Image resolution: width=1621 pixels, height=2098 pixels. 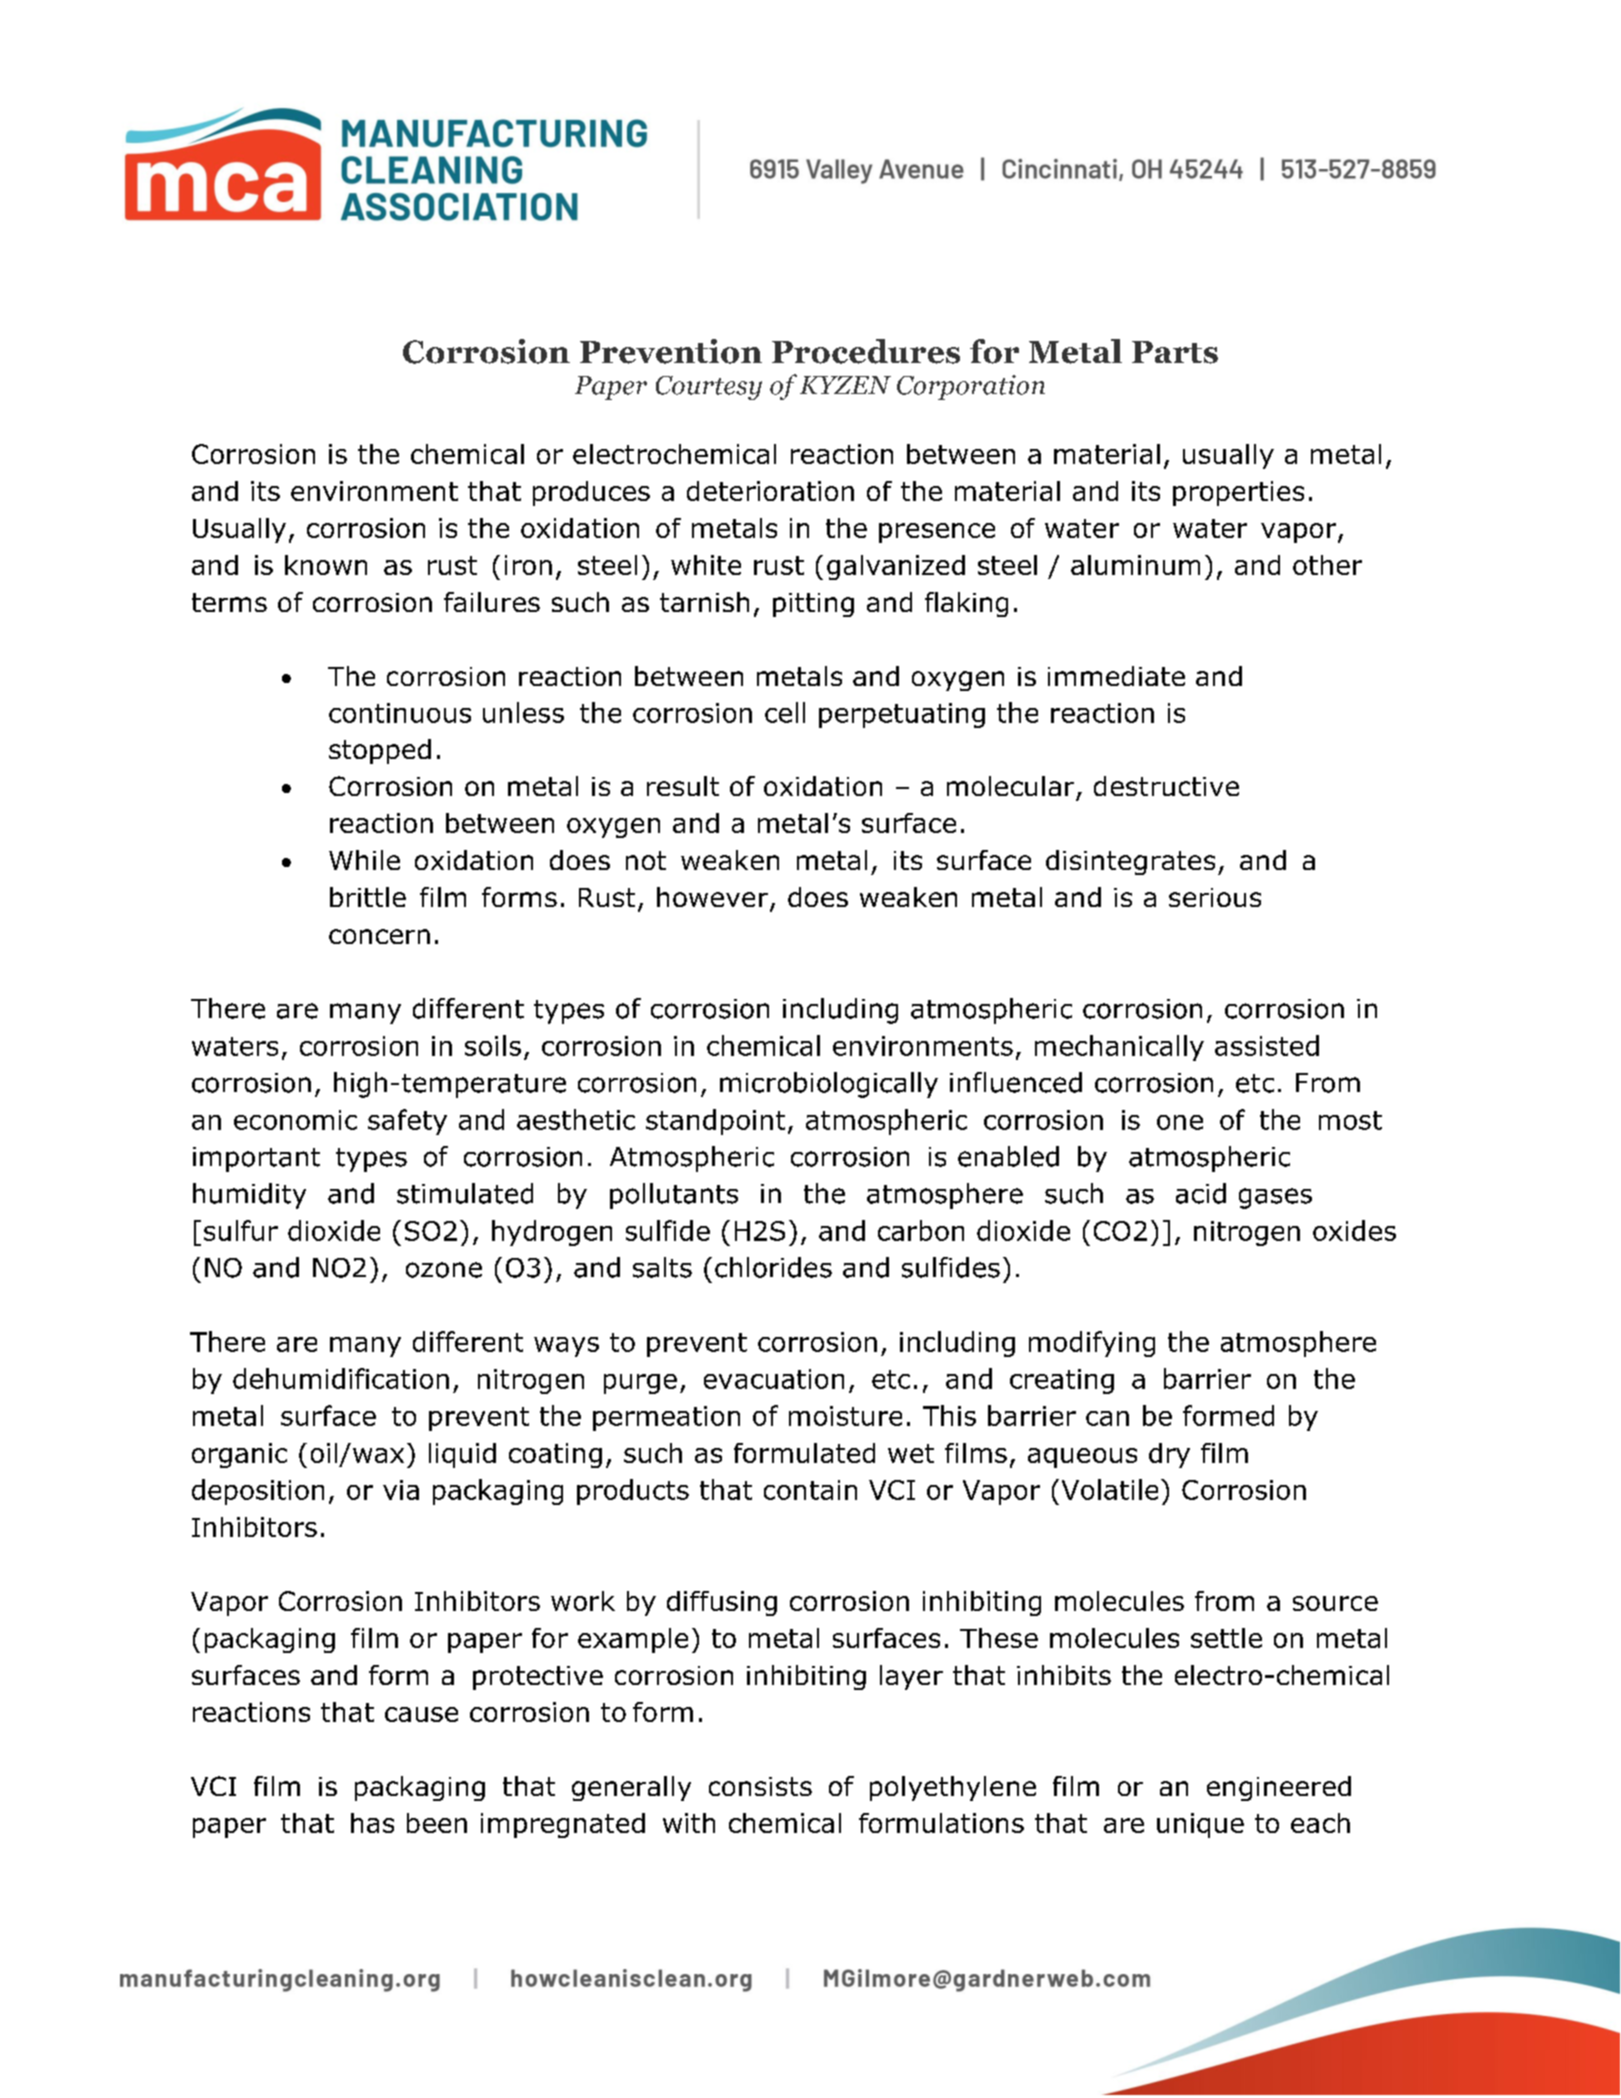 I want to click on has, so click(x=372, y=1823).
